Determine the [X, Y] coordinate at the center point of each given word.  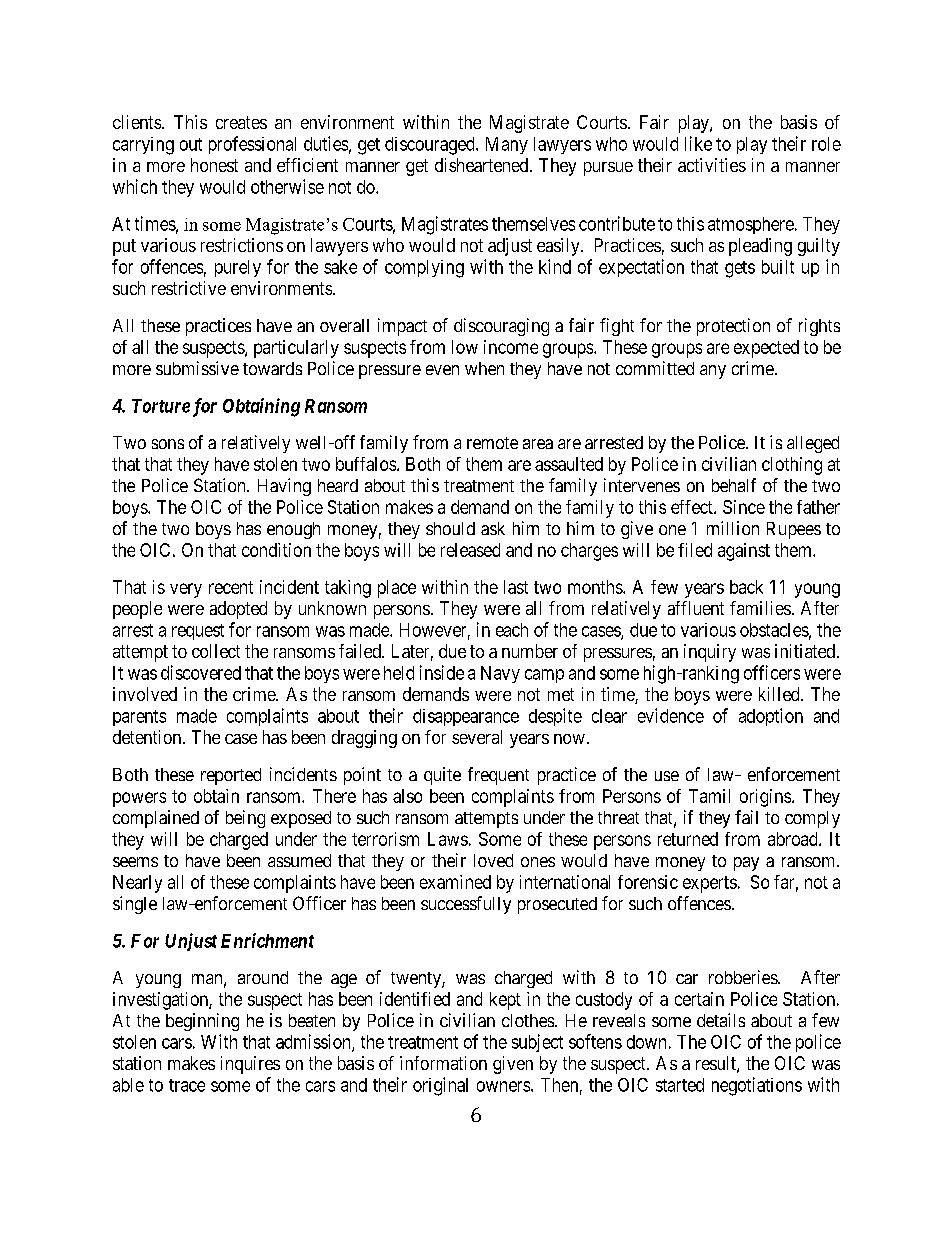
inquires [250, 1065]
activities [712, 165]
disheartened [483, 165]
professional [252, 145]
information [443, 1063]
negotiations [757, 1086]
